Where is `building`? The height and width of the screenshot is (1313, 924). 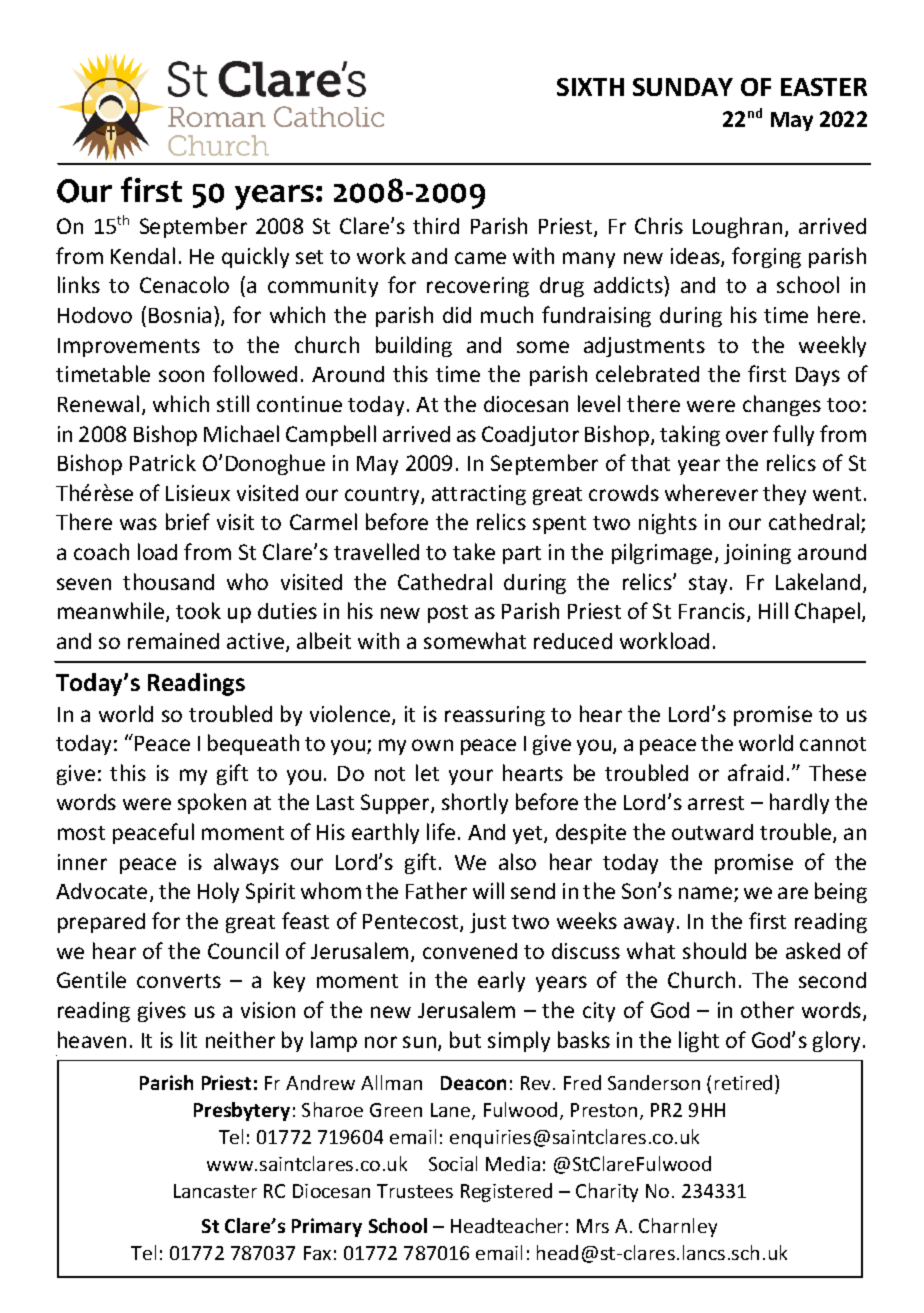
building is located at coordinates (414, 346).
